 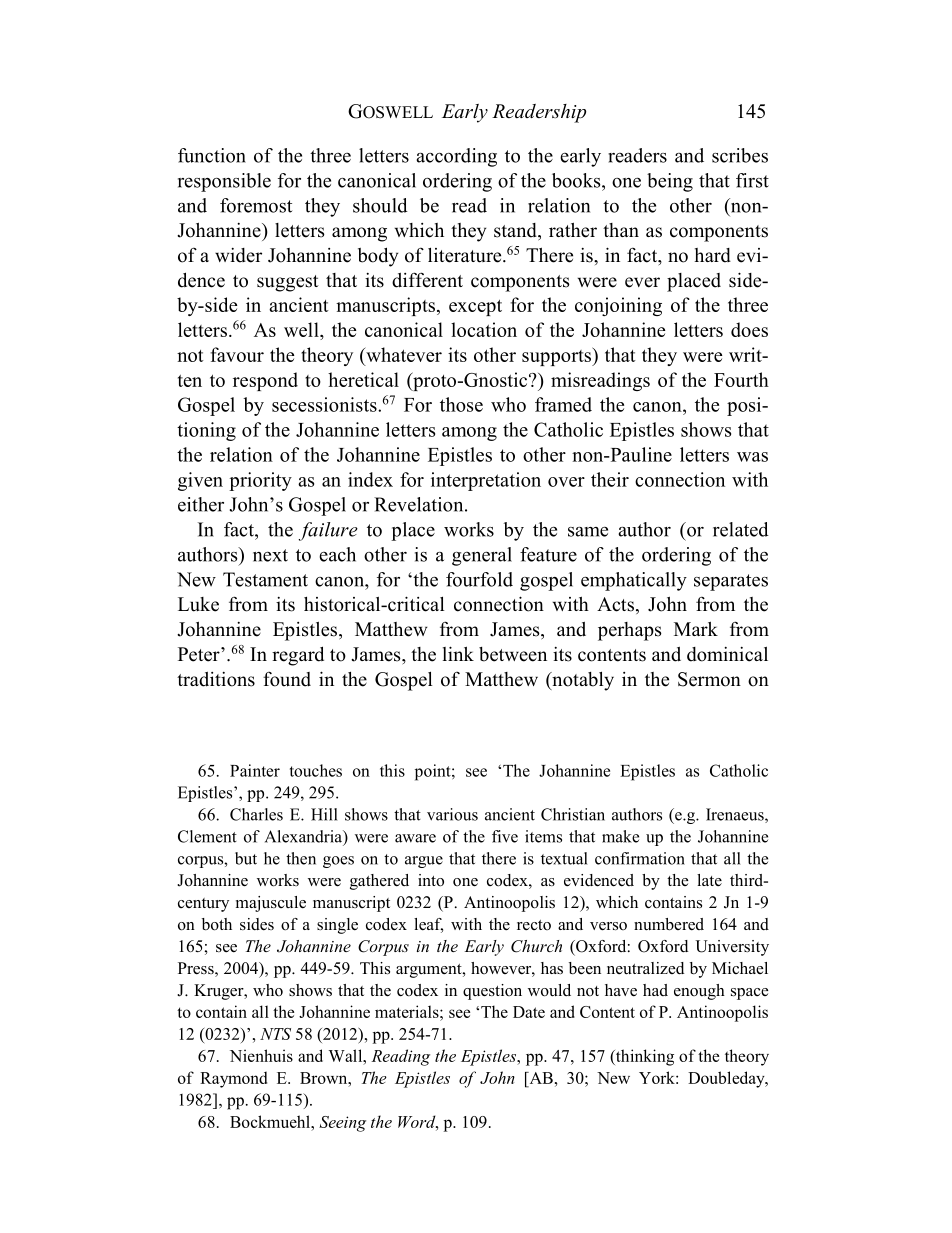 I want to click on make, so click(x=620, y=836).
